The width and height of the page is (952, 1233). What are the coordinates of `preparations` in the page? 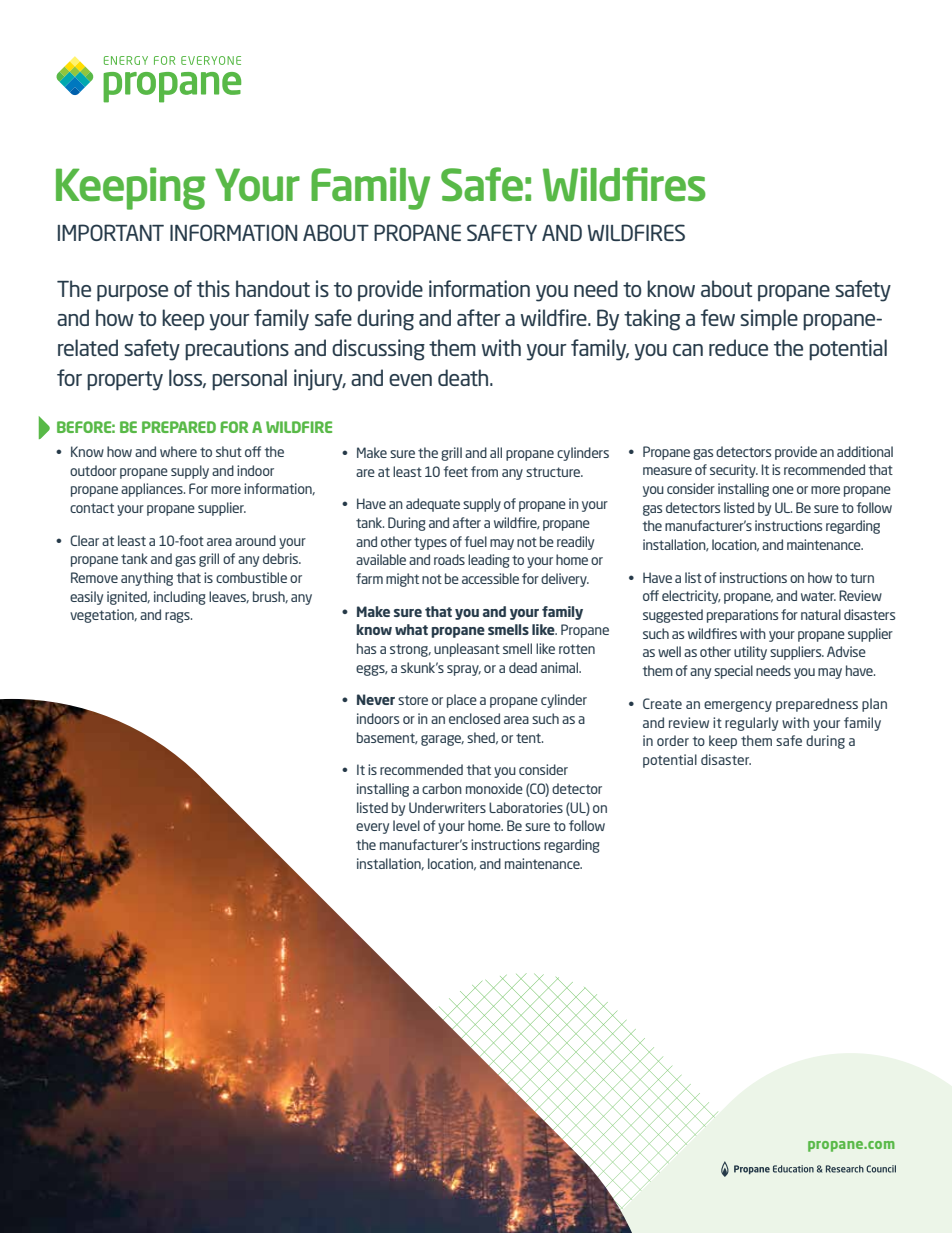 It's located at (742, 616).
